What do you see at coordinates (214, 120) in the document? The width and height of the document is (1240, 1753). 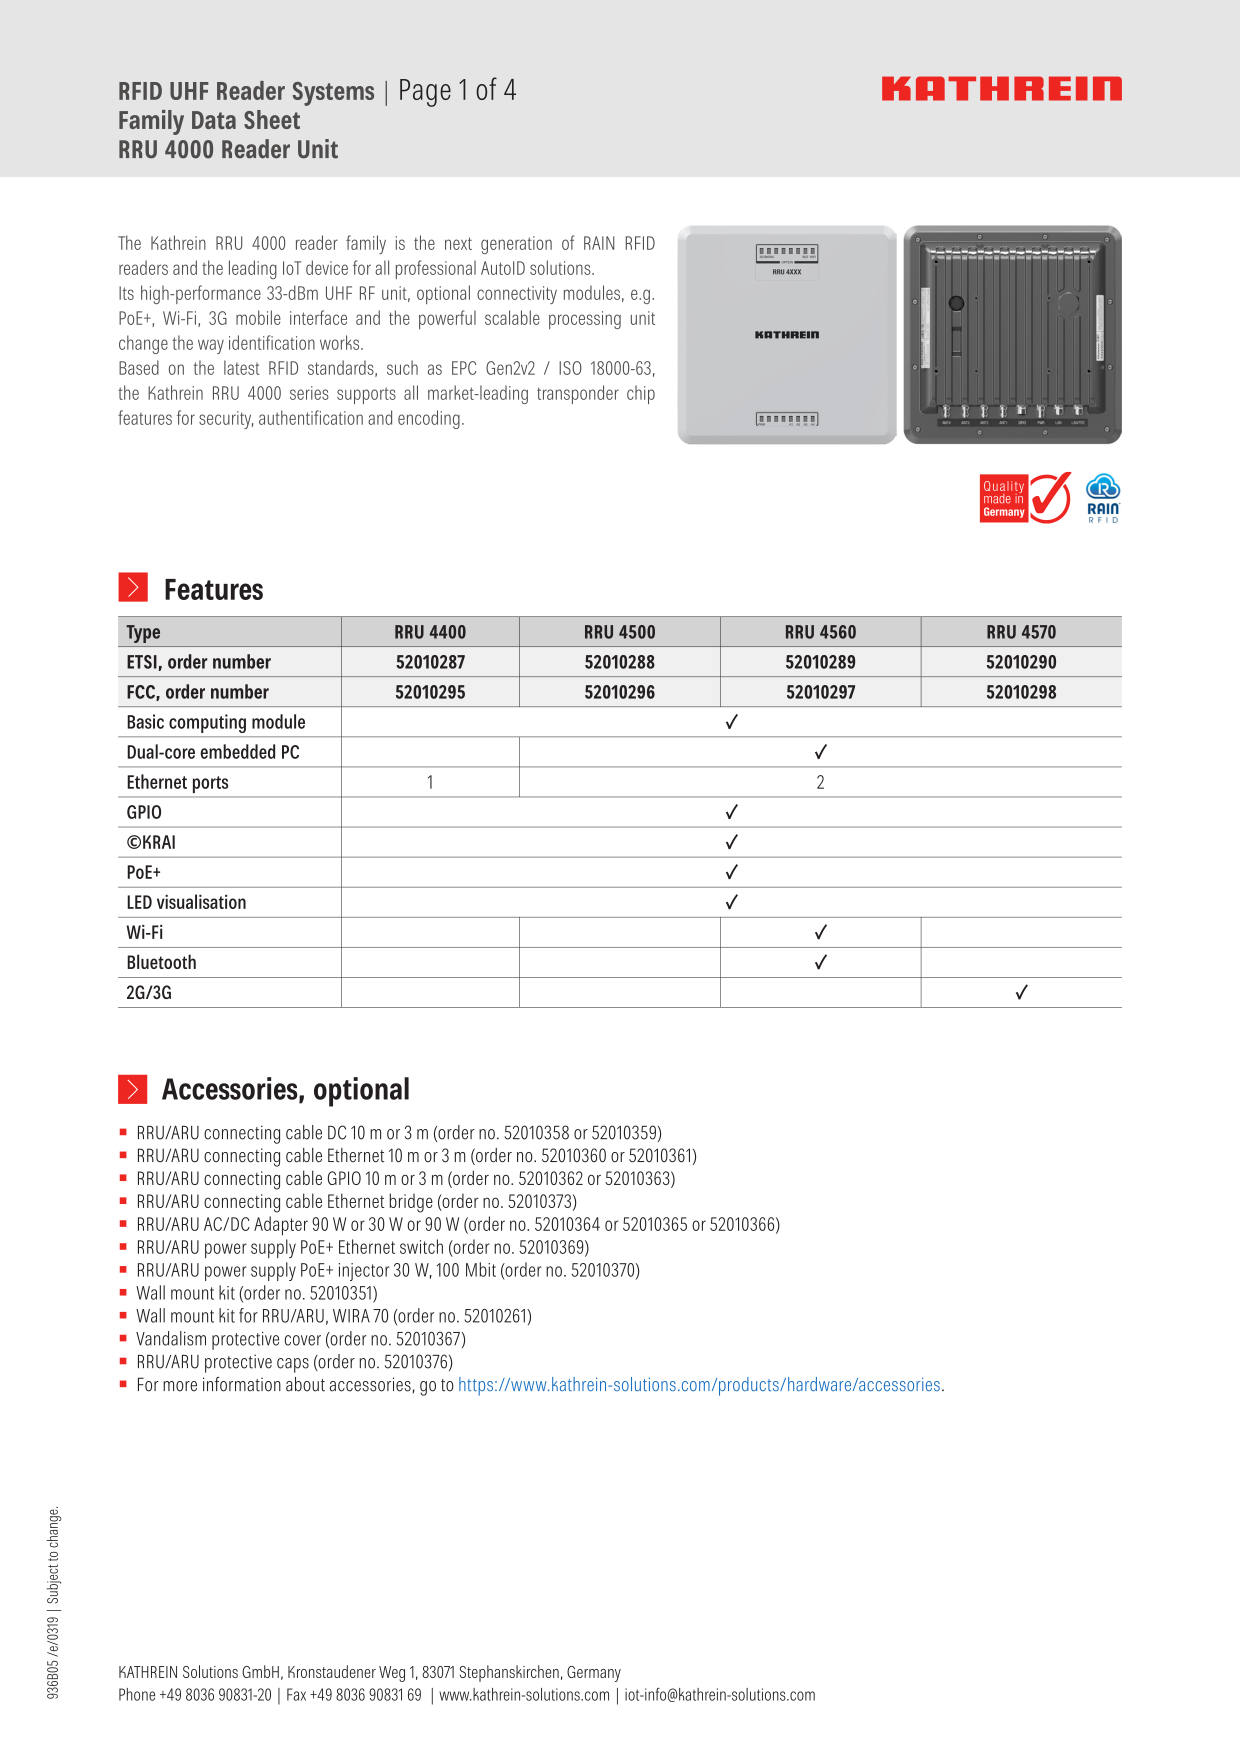 I see `Data` at bounding box center [214, 120].
